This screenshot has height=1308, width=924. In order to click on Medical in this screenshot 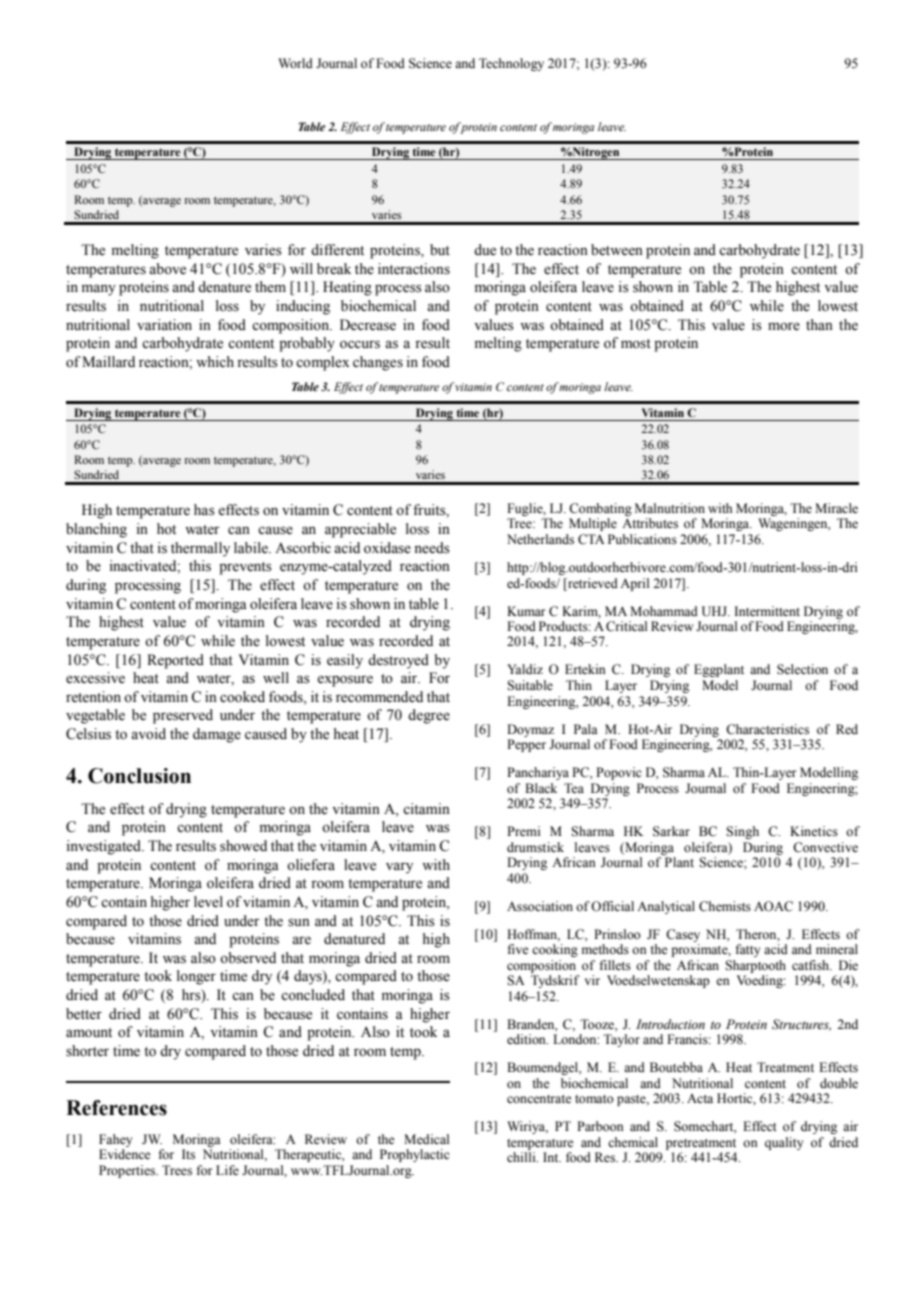, I will do `click(426, 1139)`.
